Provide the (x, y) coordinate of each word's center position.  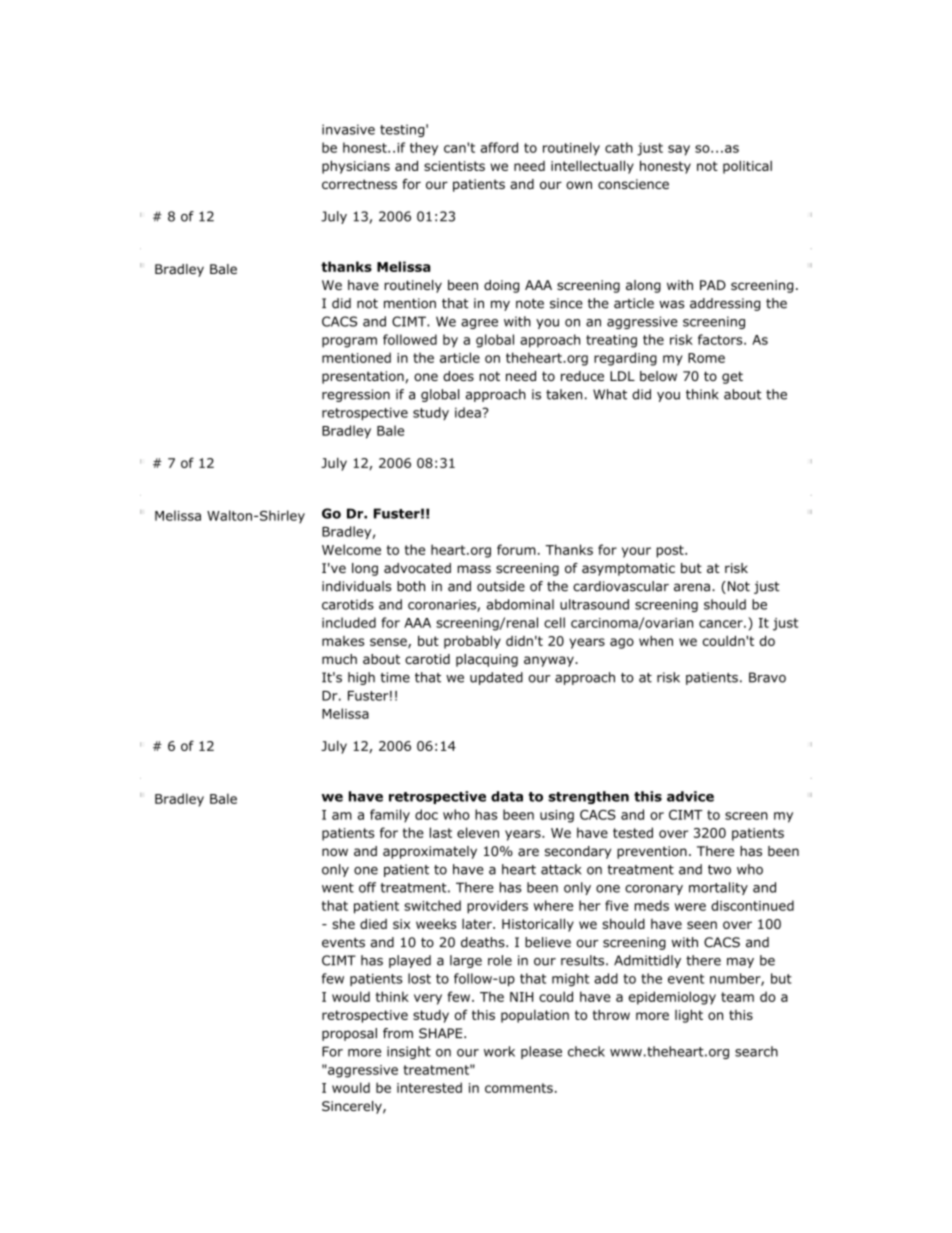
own (579, 185)
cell (554, 622)
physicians (356, 167)
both (411, 586)
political (747, 167)
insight (409, 1052)
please (541, 1052)
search (756, 1051)
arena (692, 587)
